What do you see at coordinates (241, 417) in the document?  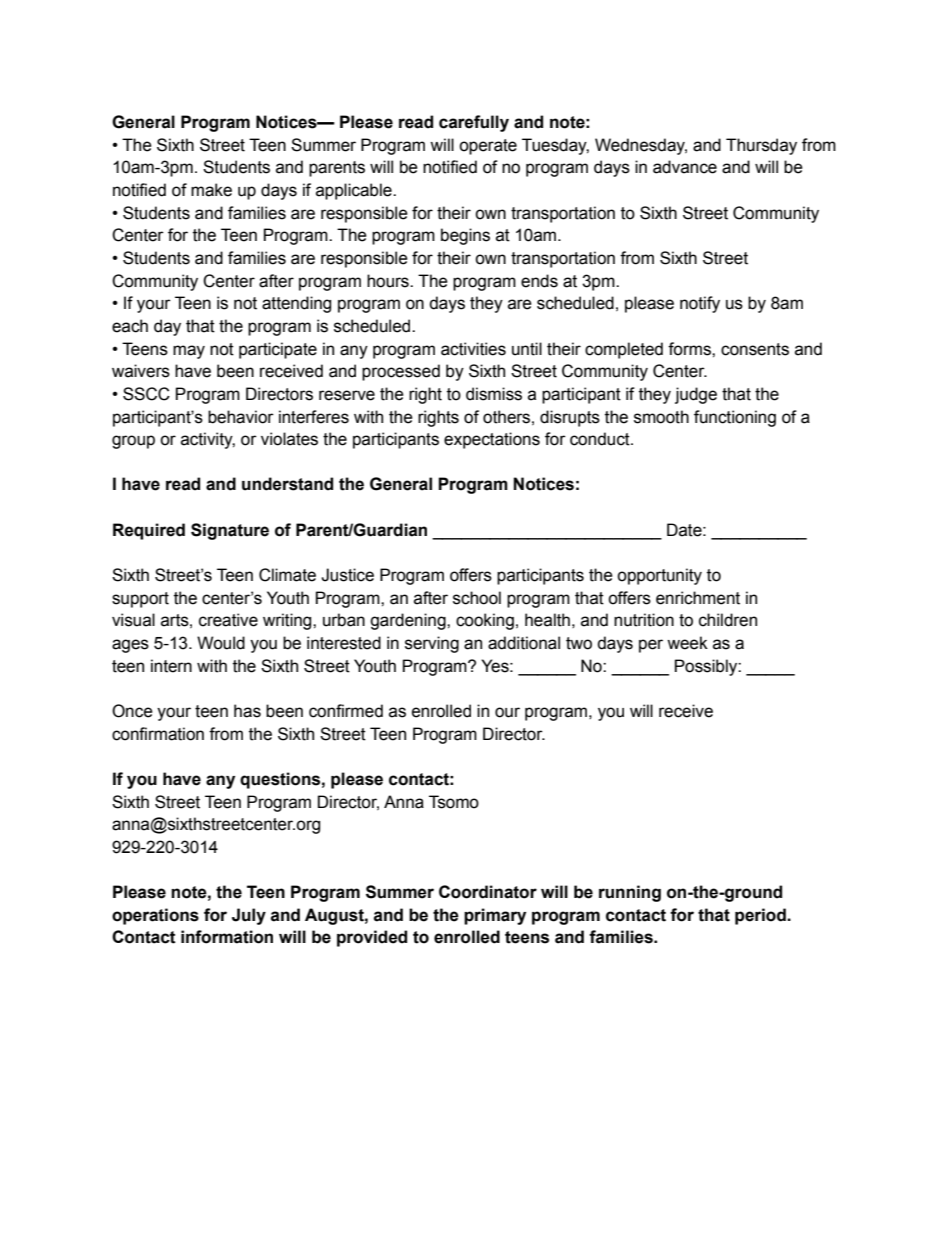 I see `behavior` at bounding box center [241, 417].
